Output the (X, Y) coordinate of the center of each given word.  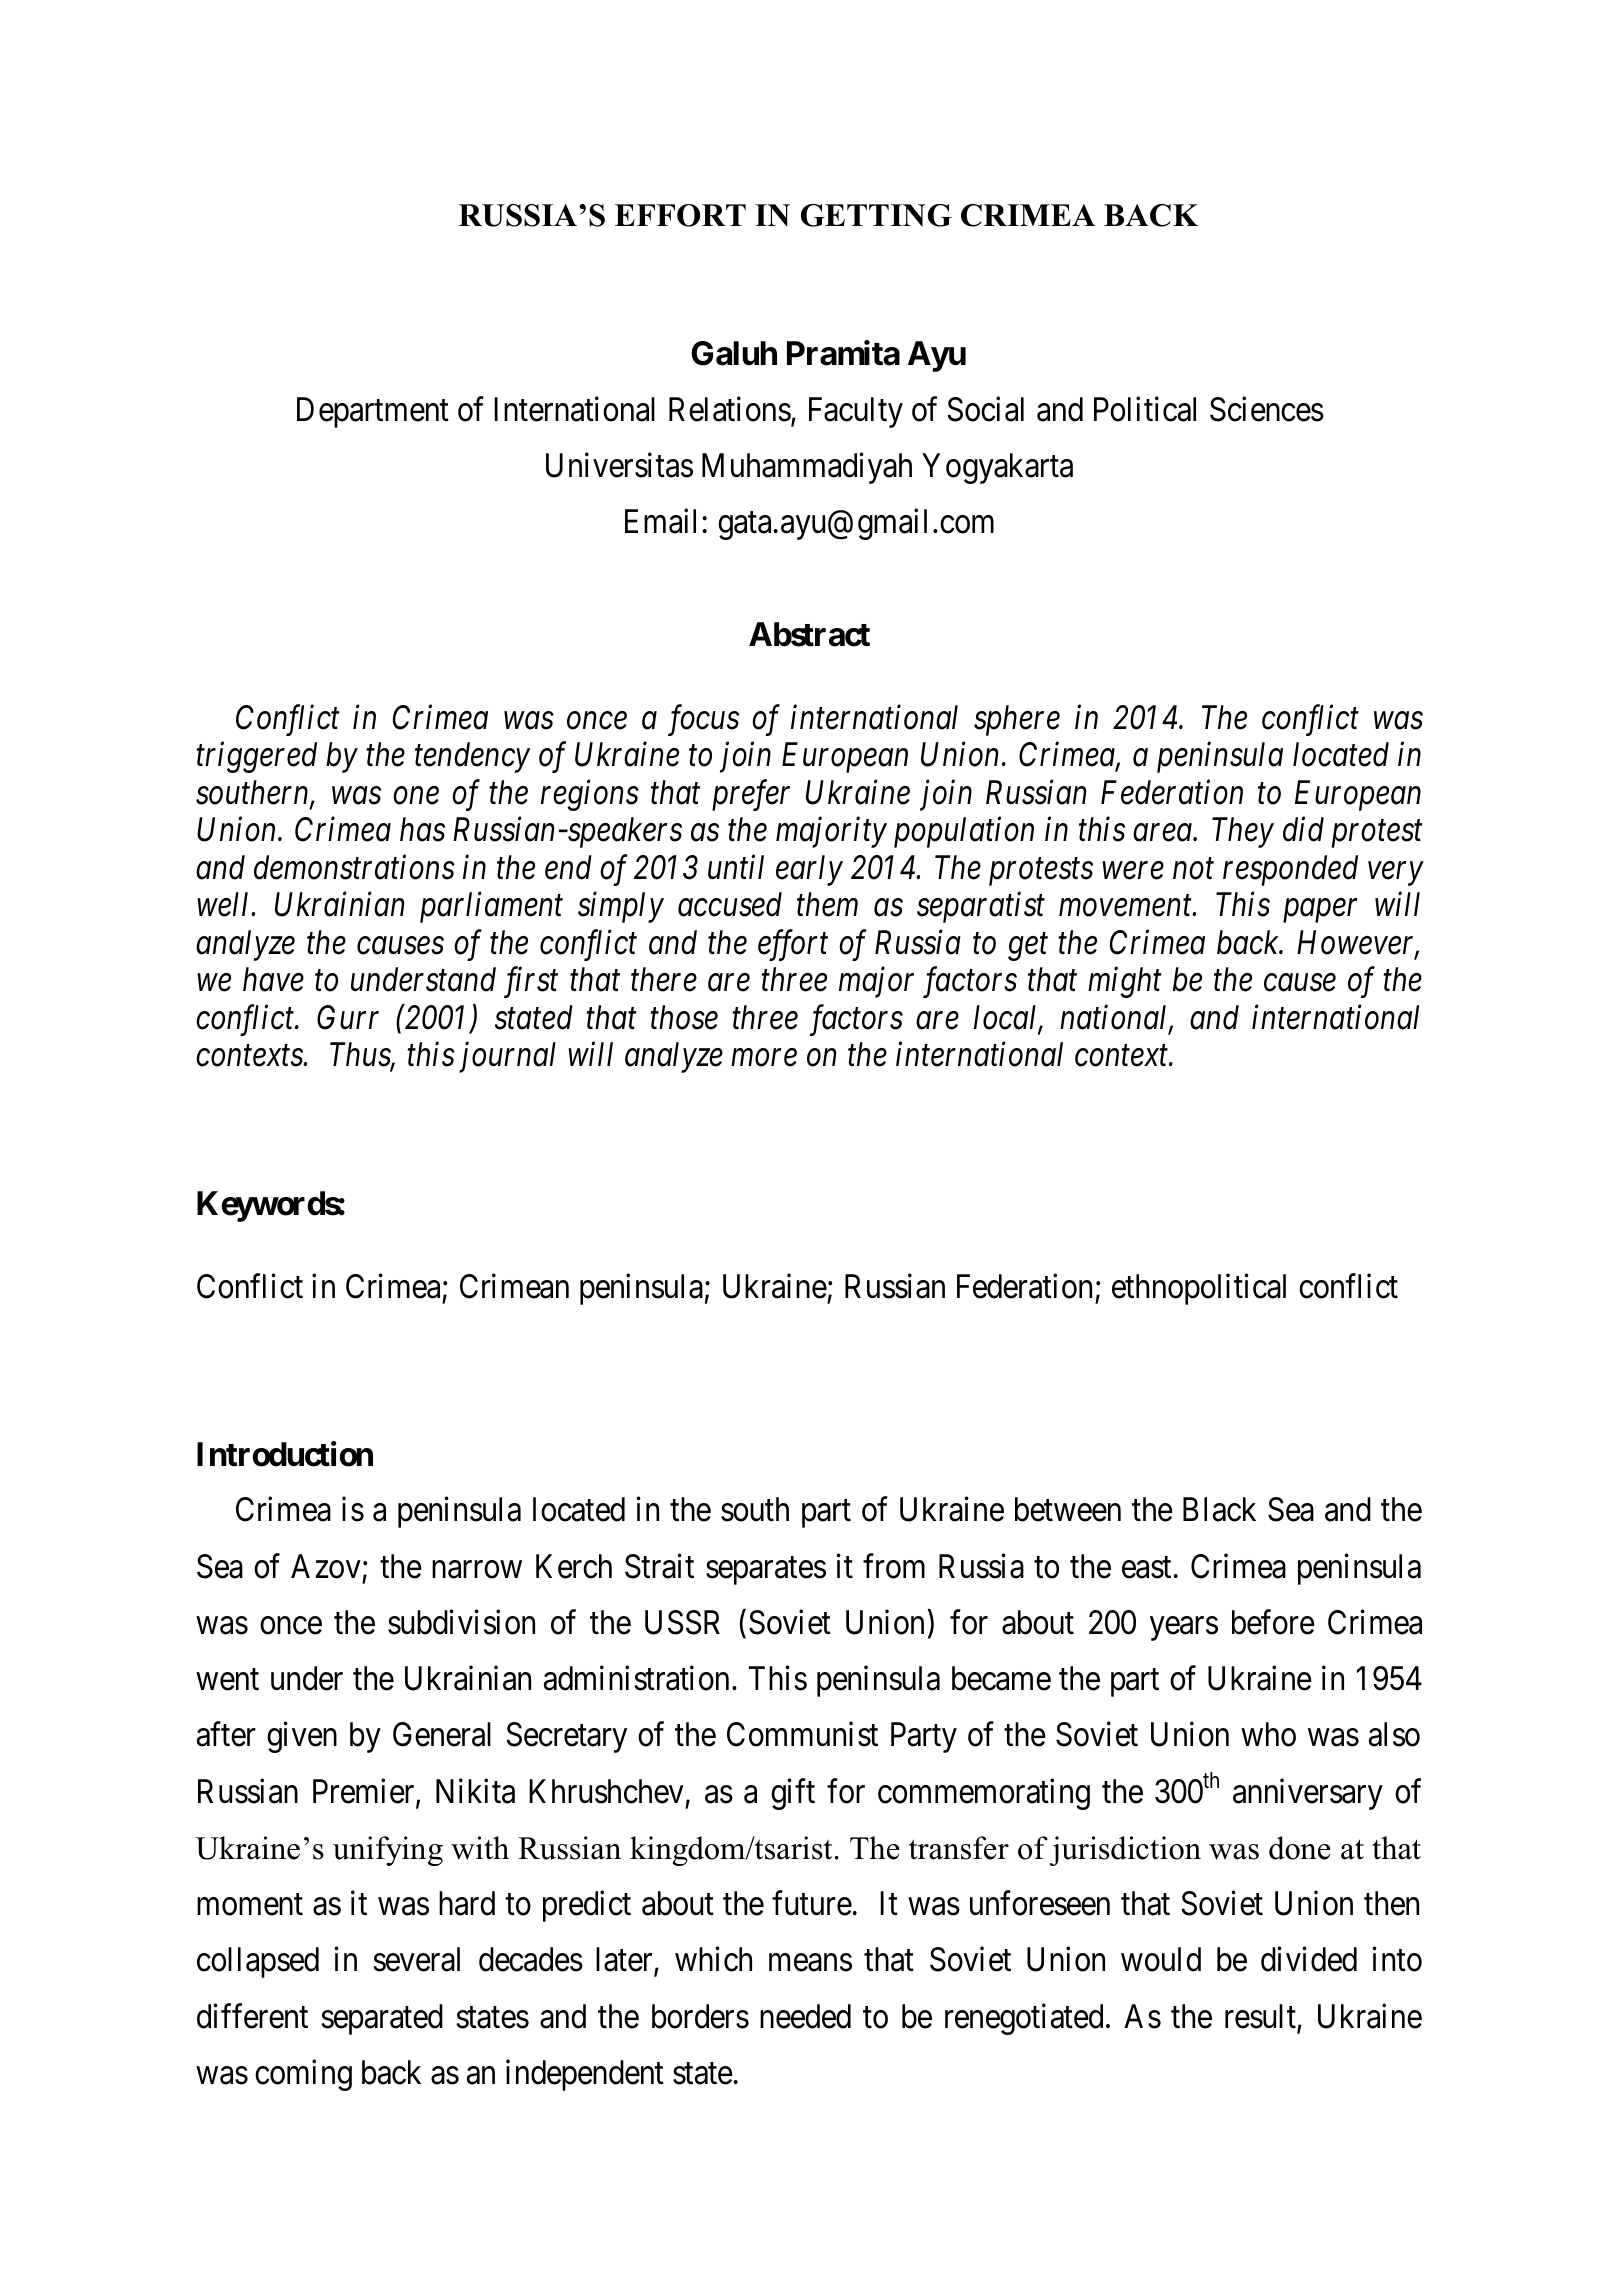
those (684, 1017)
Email (660, 521)
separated (382, 2019)
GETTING (876, 215)
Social (985, 409)
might (1125, 982)
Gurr (348, 1017)
